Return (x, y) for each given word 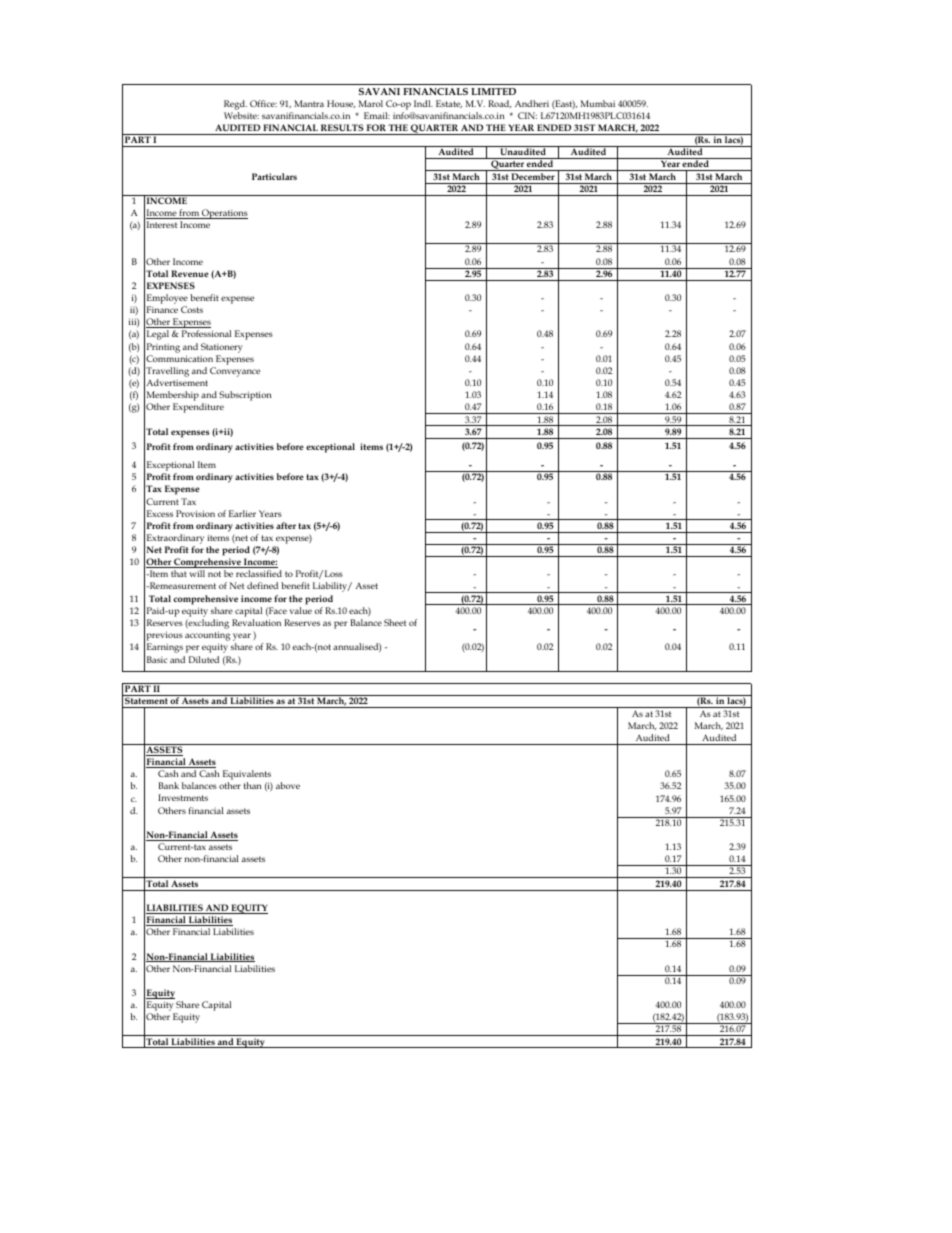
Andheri (532, 103)
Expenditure (198, 408)
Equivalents (247, 776)
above (288, 785)
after (286, 525)
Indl (423, 103)
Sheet (395, 622)
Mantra (309, 103)
